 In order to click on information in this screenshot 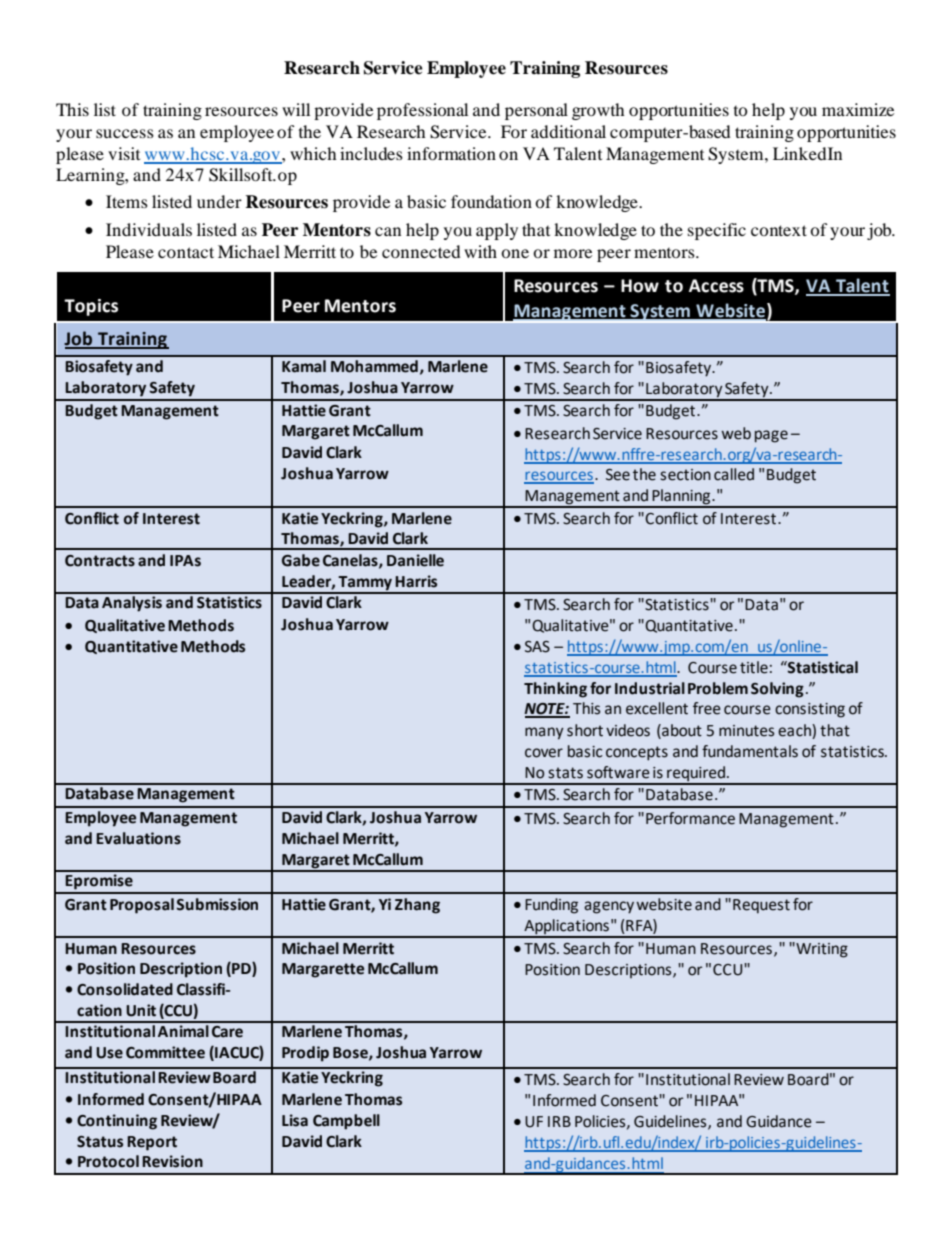, I will do `click(451, 153)`.
